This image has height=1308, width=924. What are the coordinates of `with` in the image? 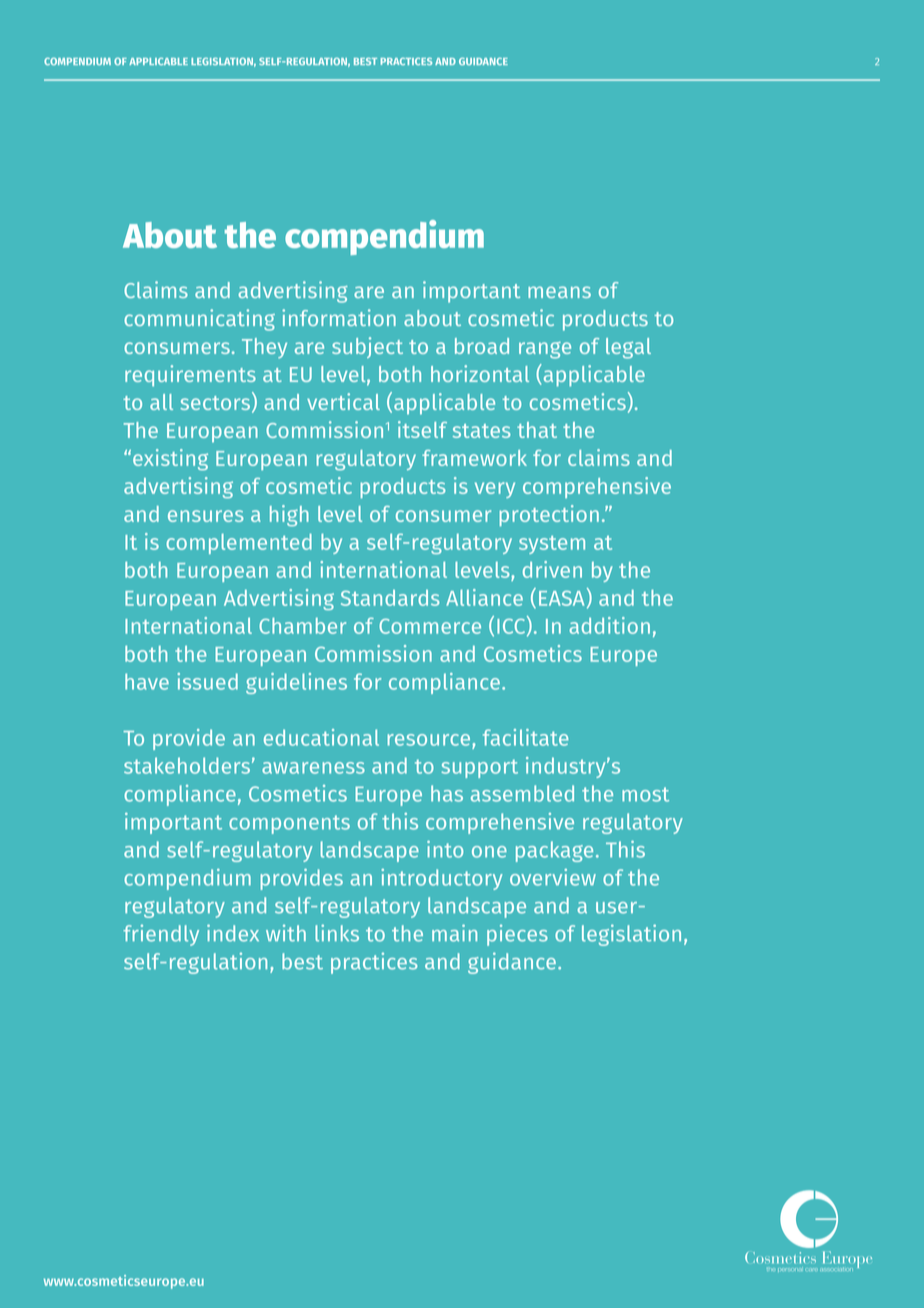 It's located at (286, 933).
